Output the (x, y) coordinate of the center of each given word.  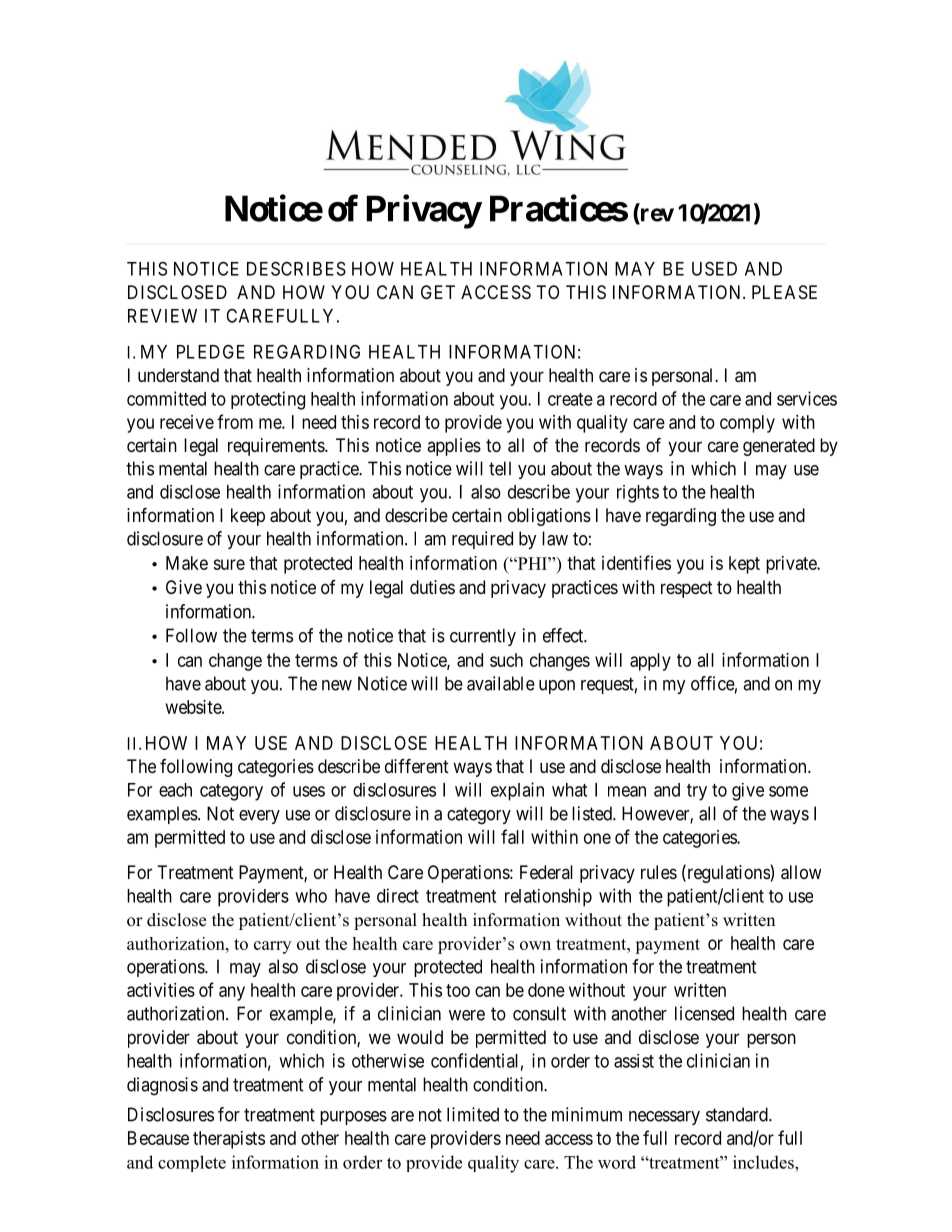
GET (438, 292)
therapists (229, 1140)
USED (714, 268)
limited (473, 1114)
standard (738, 1114)
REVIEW (162, 316)
